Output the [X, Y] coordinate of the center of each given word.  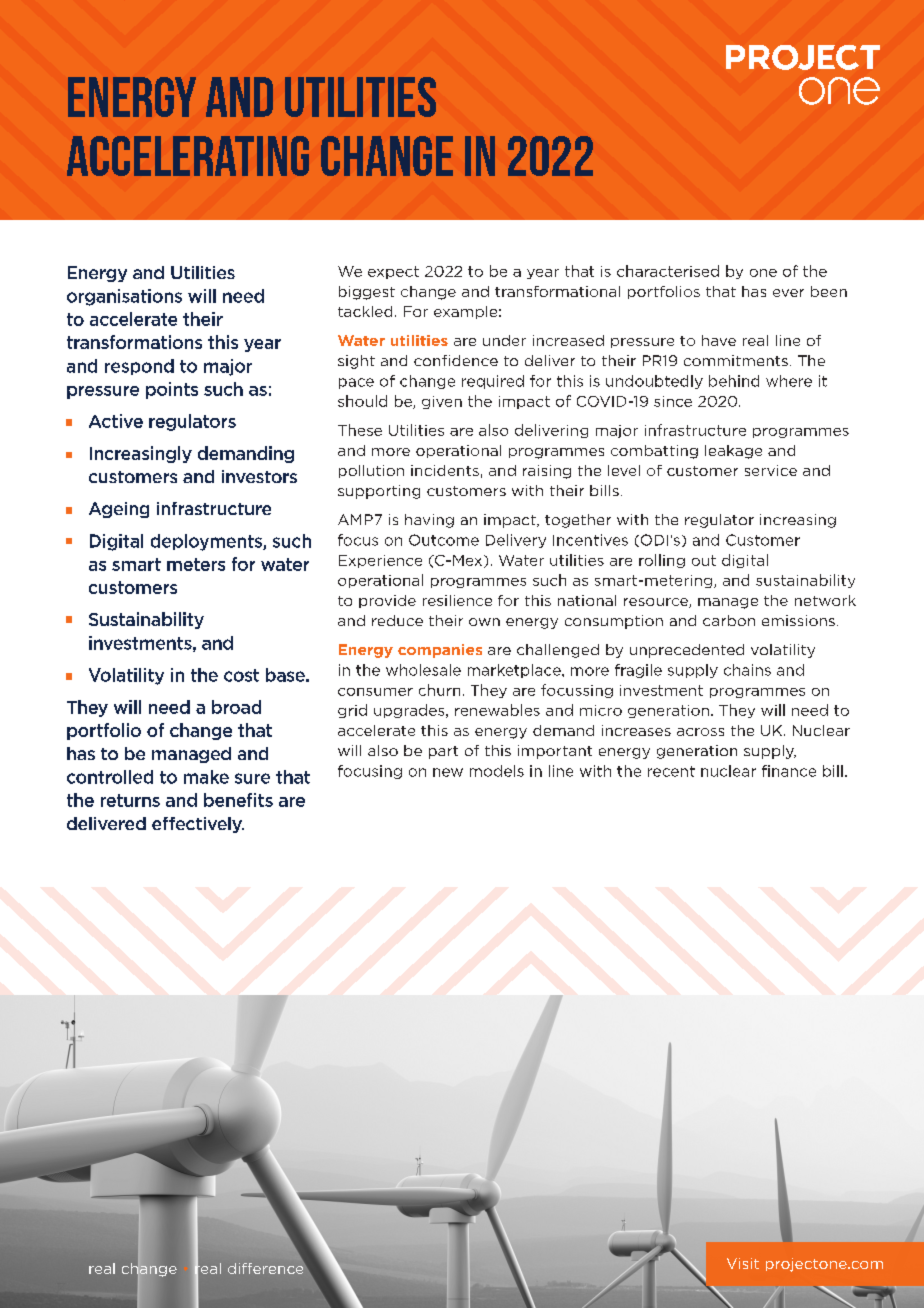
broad [236, 707]
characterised [668, 271]
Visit [743, 1263]
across [700, 732]
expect [393, 272]
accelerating [188, 156]
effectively [198, 825]
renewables [497, 710]
